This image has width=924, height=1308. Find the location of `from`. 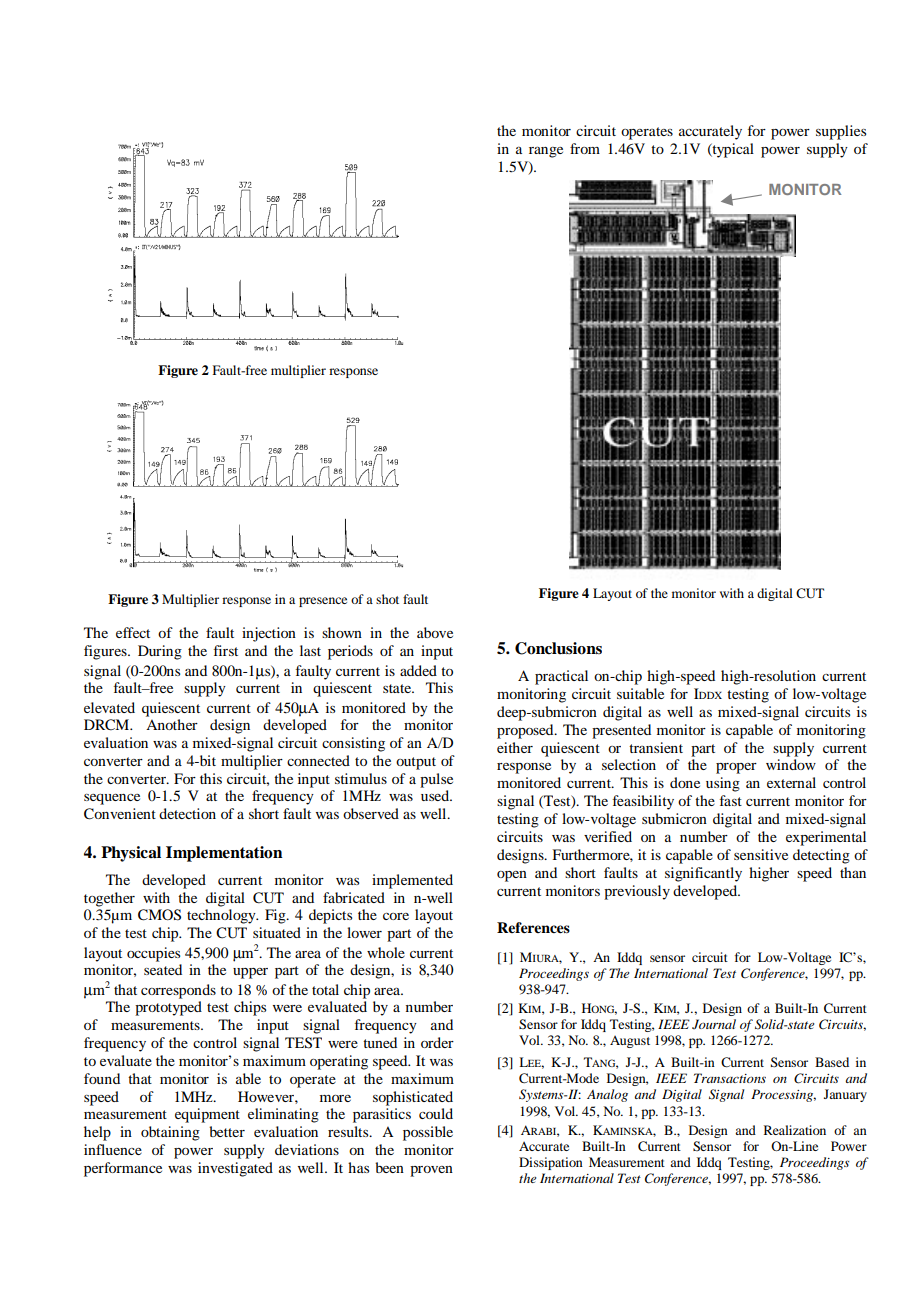

from is located at coordinates (585, 148).
